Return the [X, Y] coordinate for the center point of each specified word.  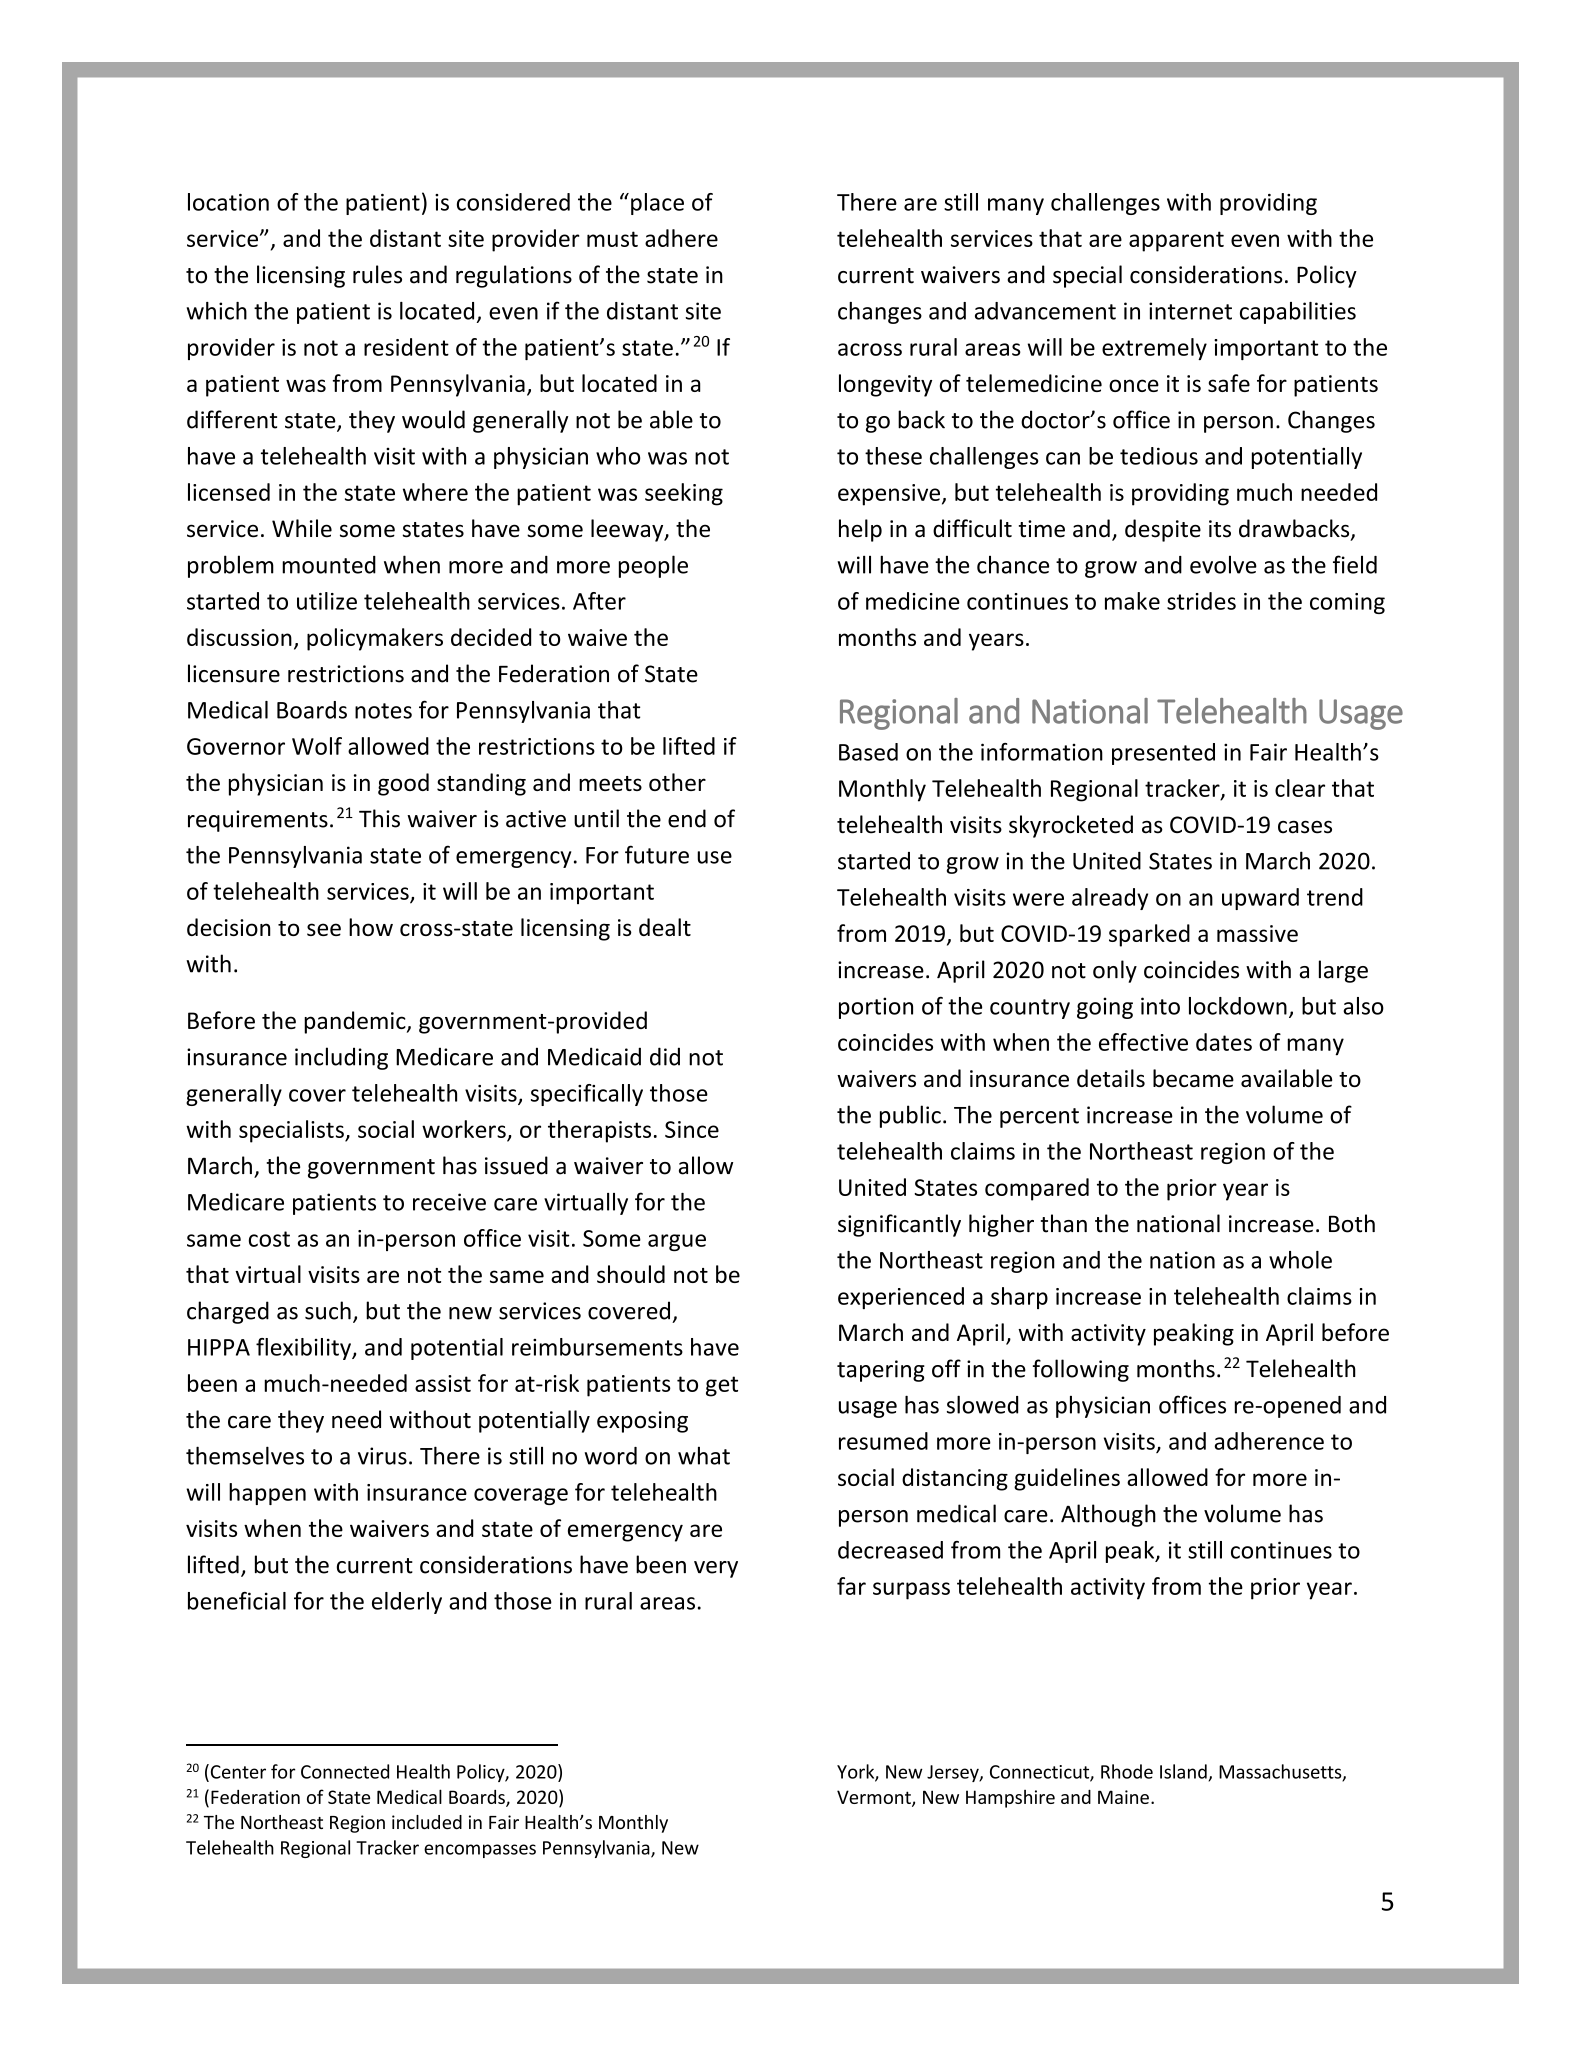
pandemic [356, 1022]
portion [876, 1008]
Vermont [875, 1798]
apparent [1176, 241]
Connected [345, 1771]
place [657, 204]
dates [1224, 1042]
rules [377, 274]
